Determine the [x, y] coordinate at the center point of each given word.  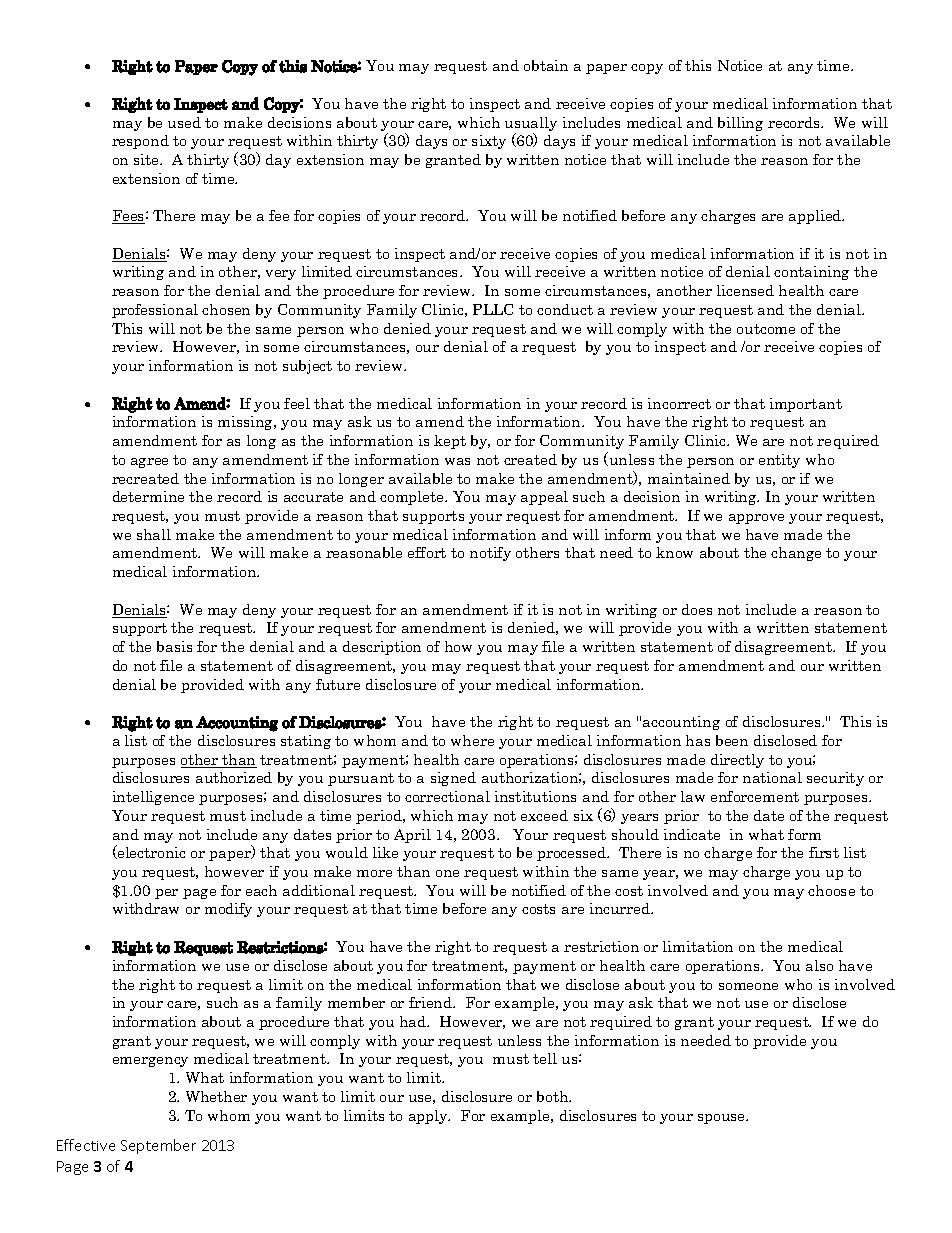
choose [831, 890]
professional [155, 311]
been [732, 740]
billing [740, 124]
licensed [745, 290]
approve [756, 519]
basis [174, 646]
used [184, 122]
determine [148, 496]
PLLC [493, 309]
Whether [216, 1096]
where [472, 740]
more [374, 873]
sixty [489, 142]
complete [413, 498]
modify [228, 910]
